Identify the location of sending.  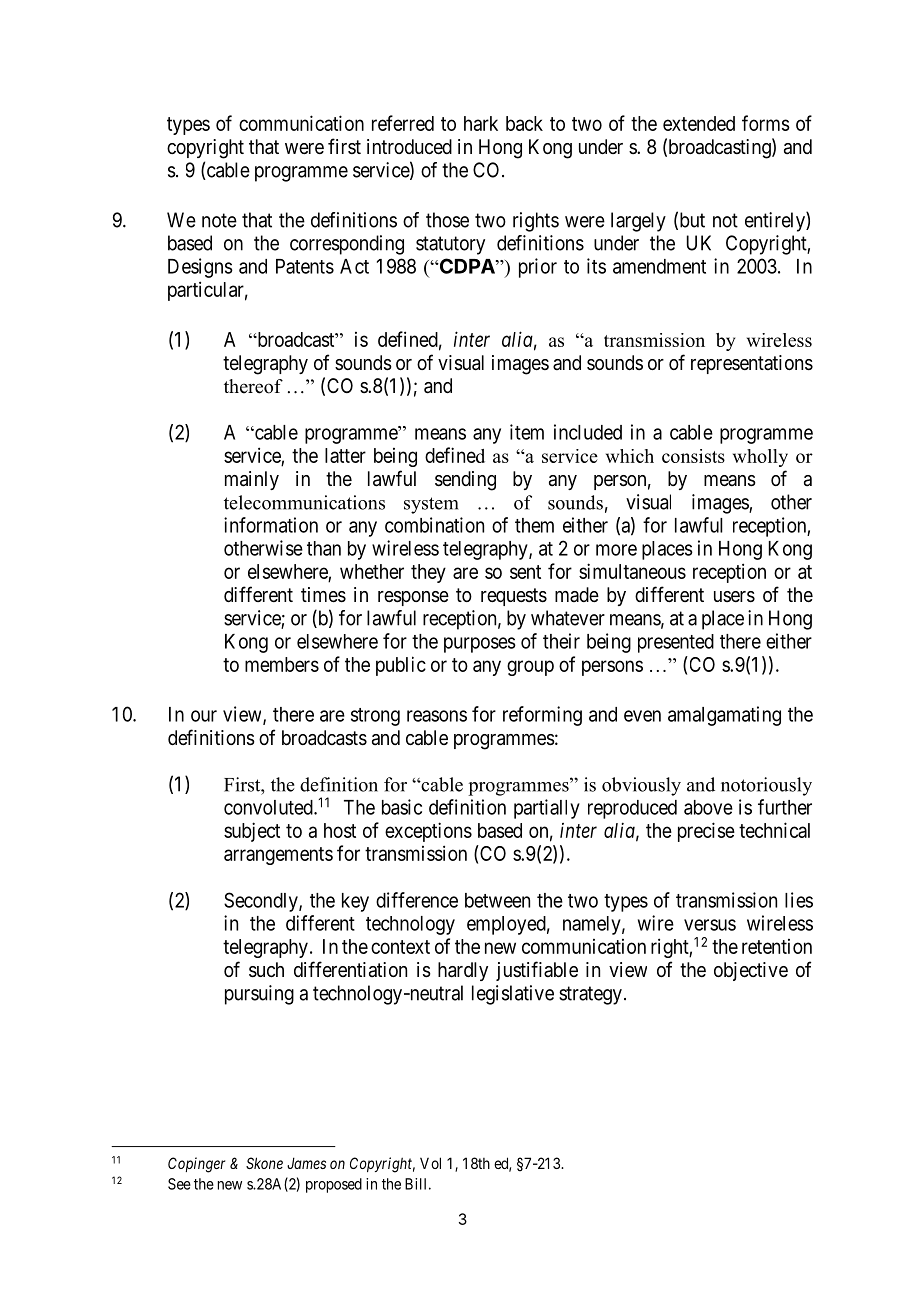
(465, 481).
